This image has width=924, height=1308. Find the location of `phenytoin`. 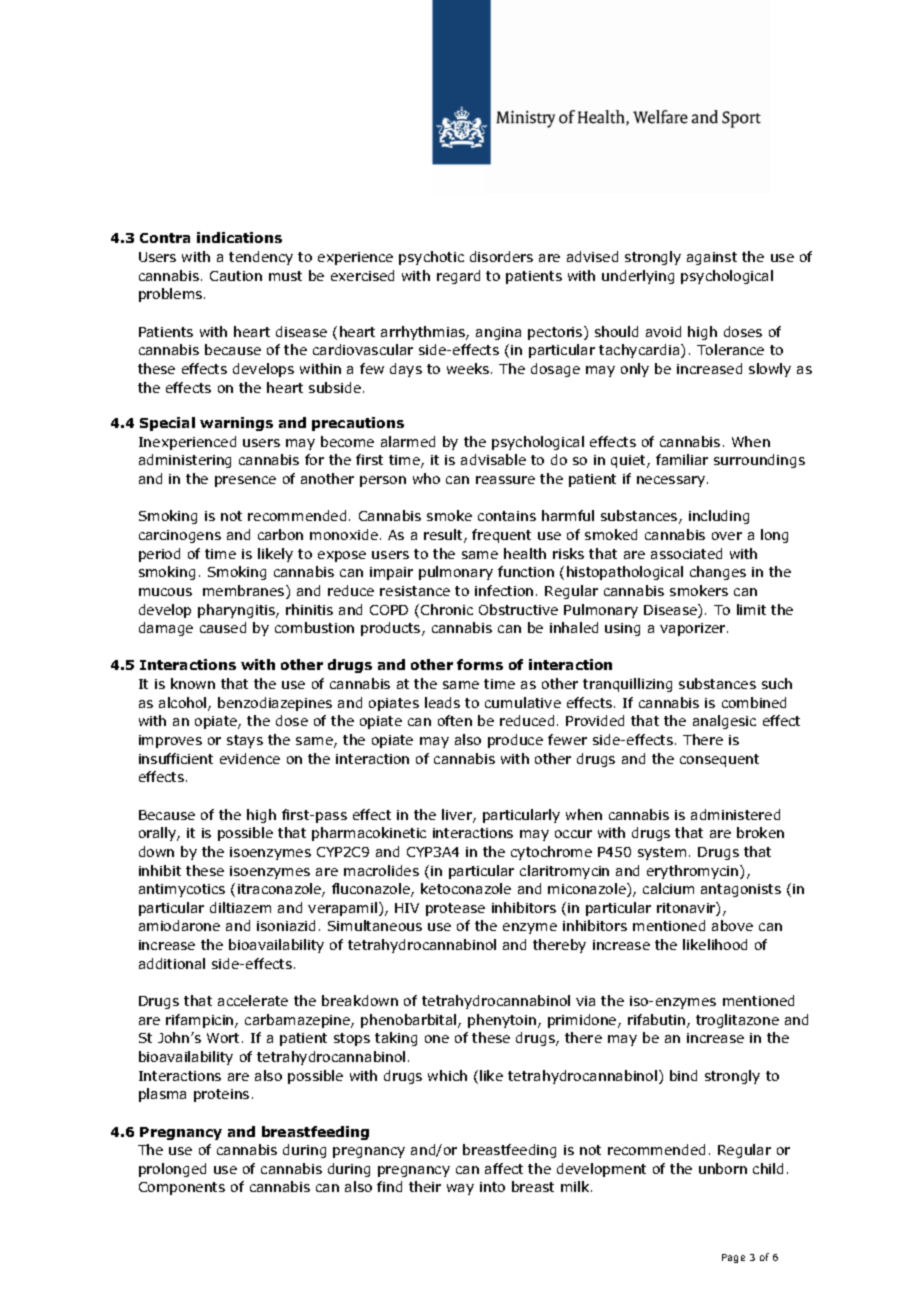

phenytoin is located at coordinates (502, 1021).
